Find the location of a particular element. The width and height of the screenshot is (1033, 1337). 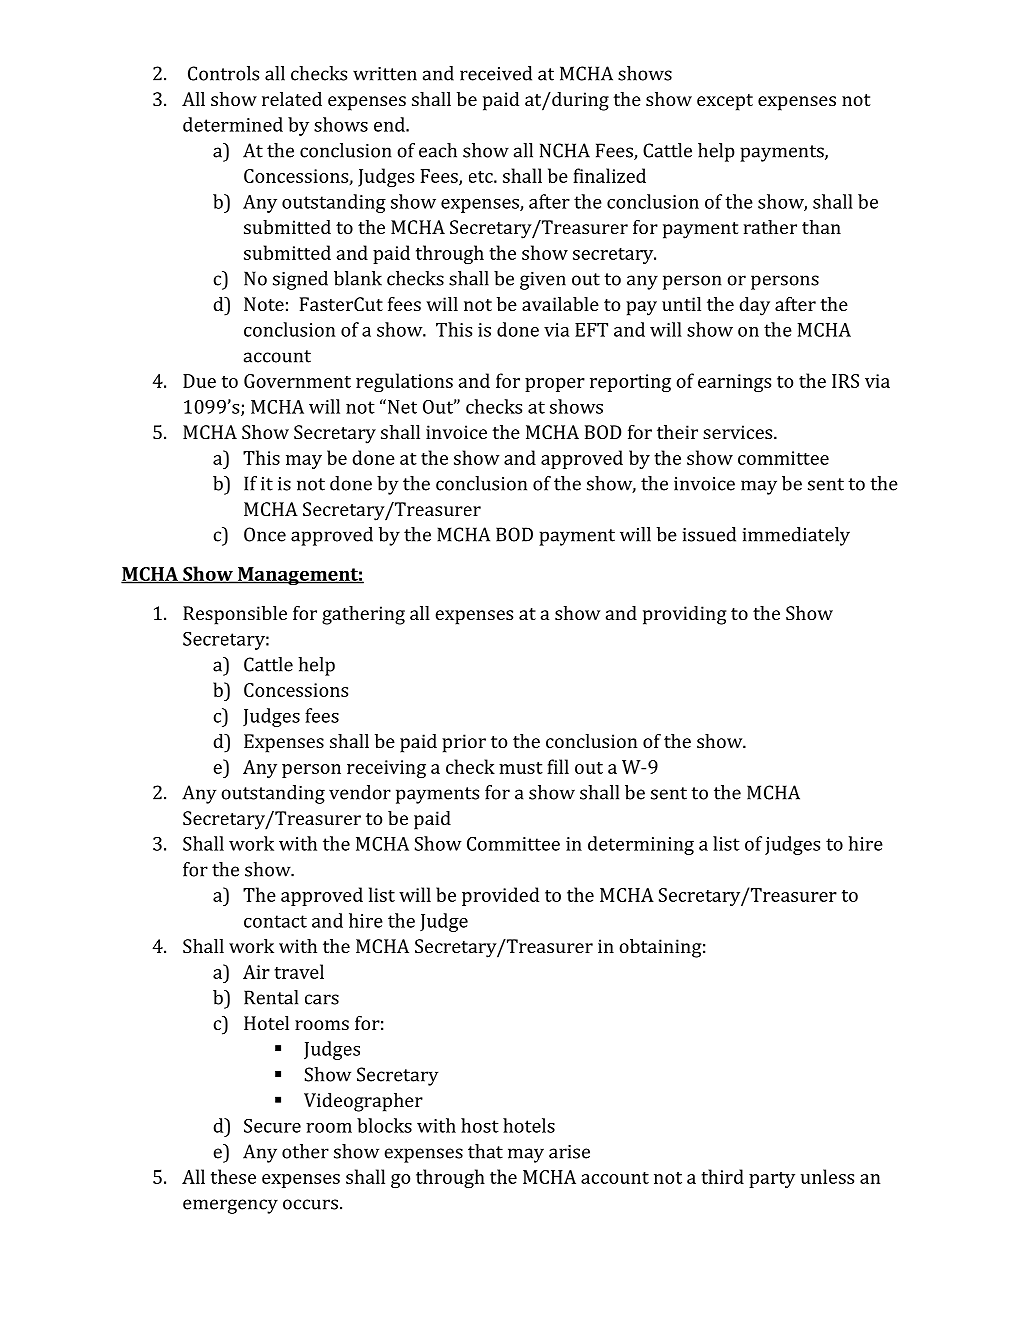

received is located at coordinates (496, 73).
